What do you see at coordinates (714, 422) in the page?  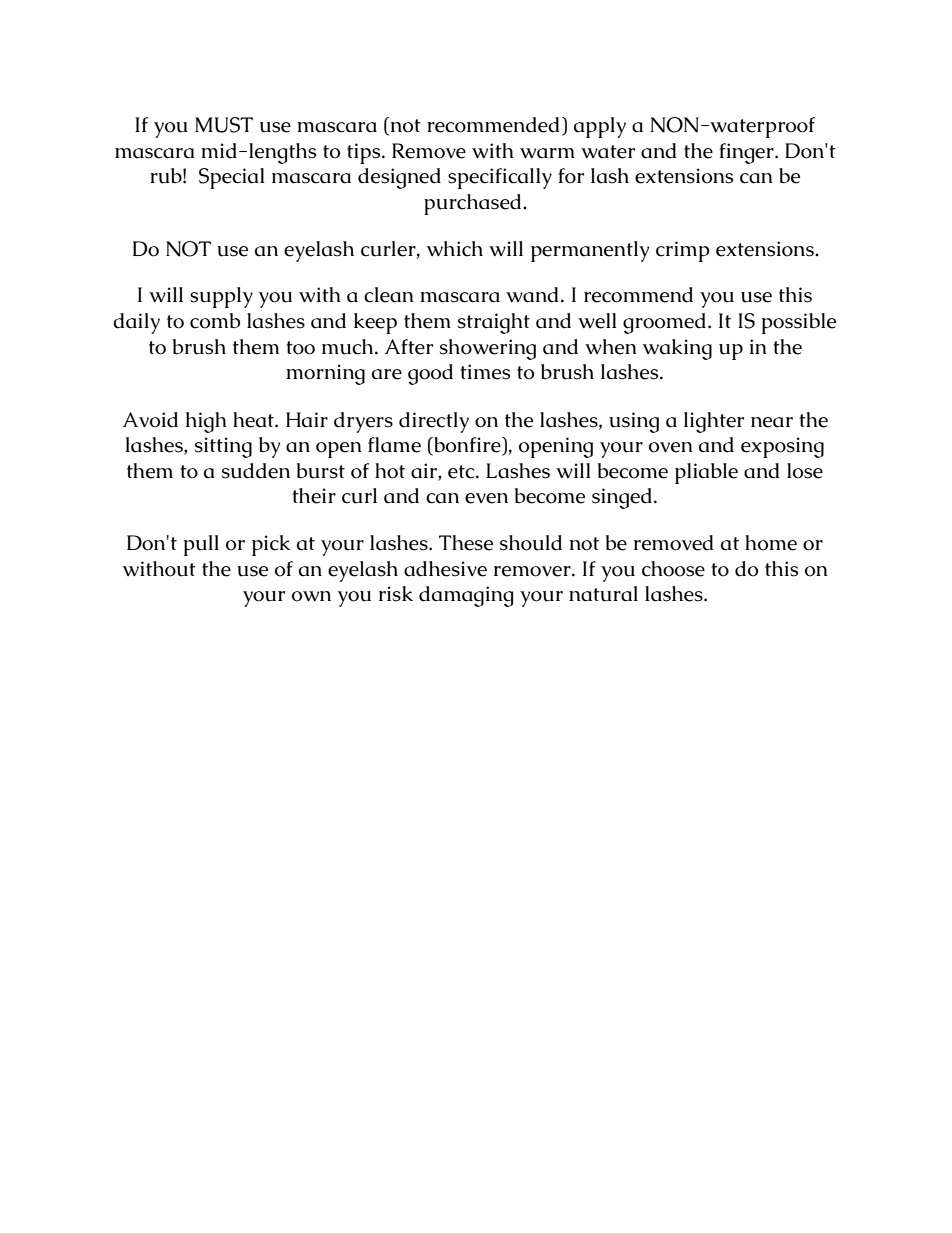 I see `lighter` at bounding box center [714, 422].
